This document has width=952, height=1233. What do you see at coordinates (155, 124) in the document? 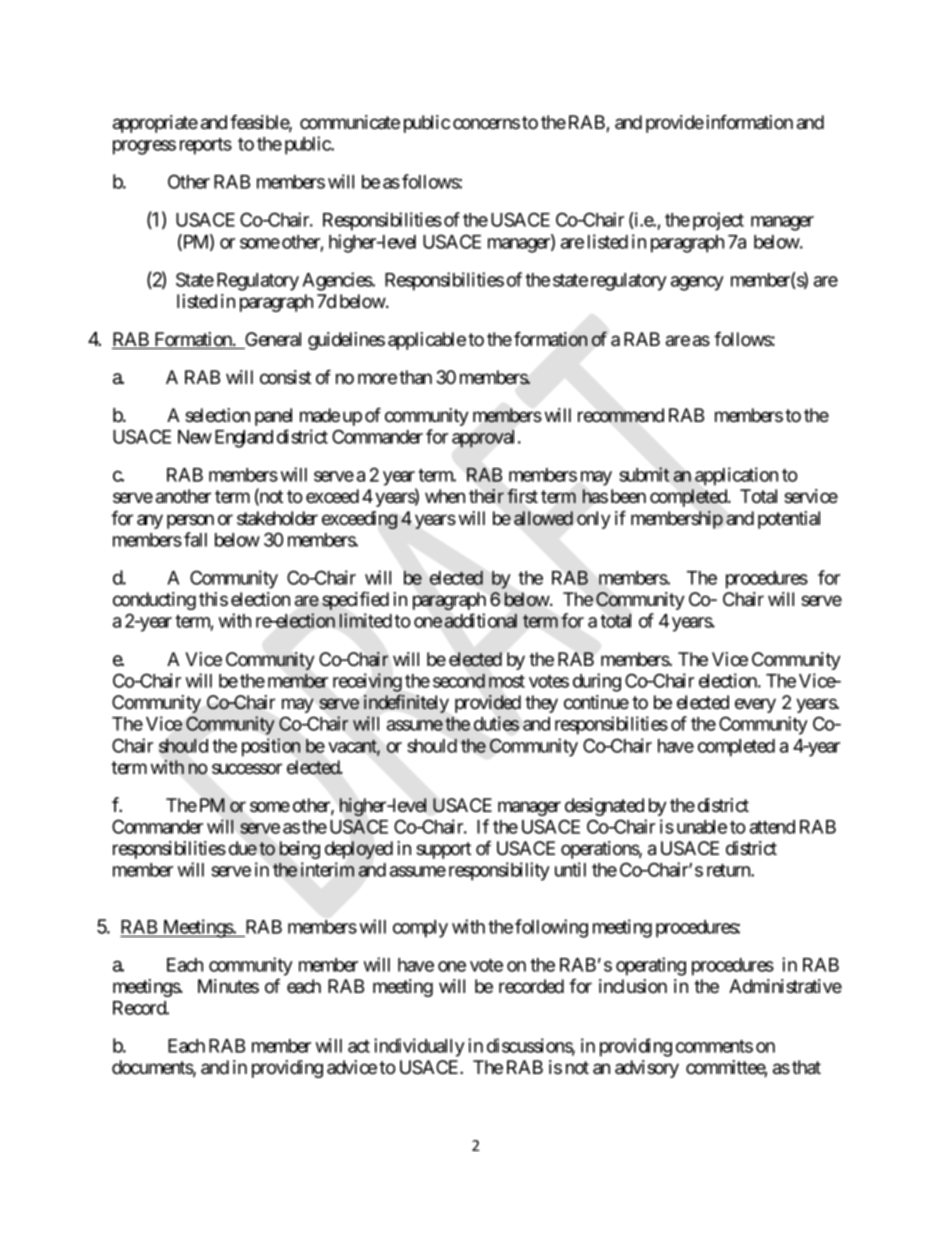
I see `appropriate` at bounding box center [155, 124].
